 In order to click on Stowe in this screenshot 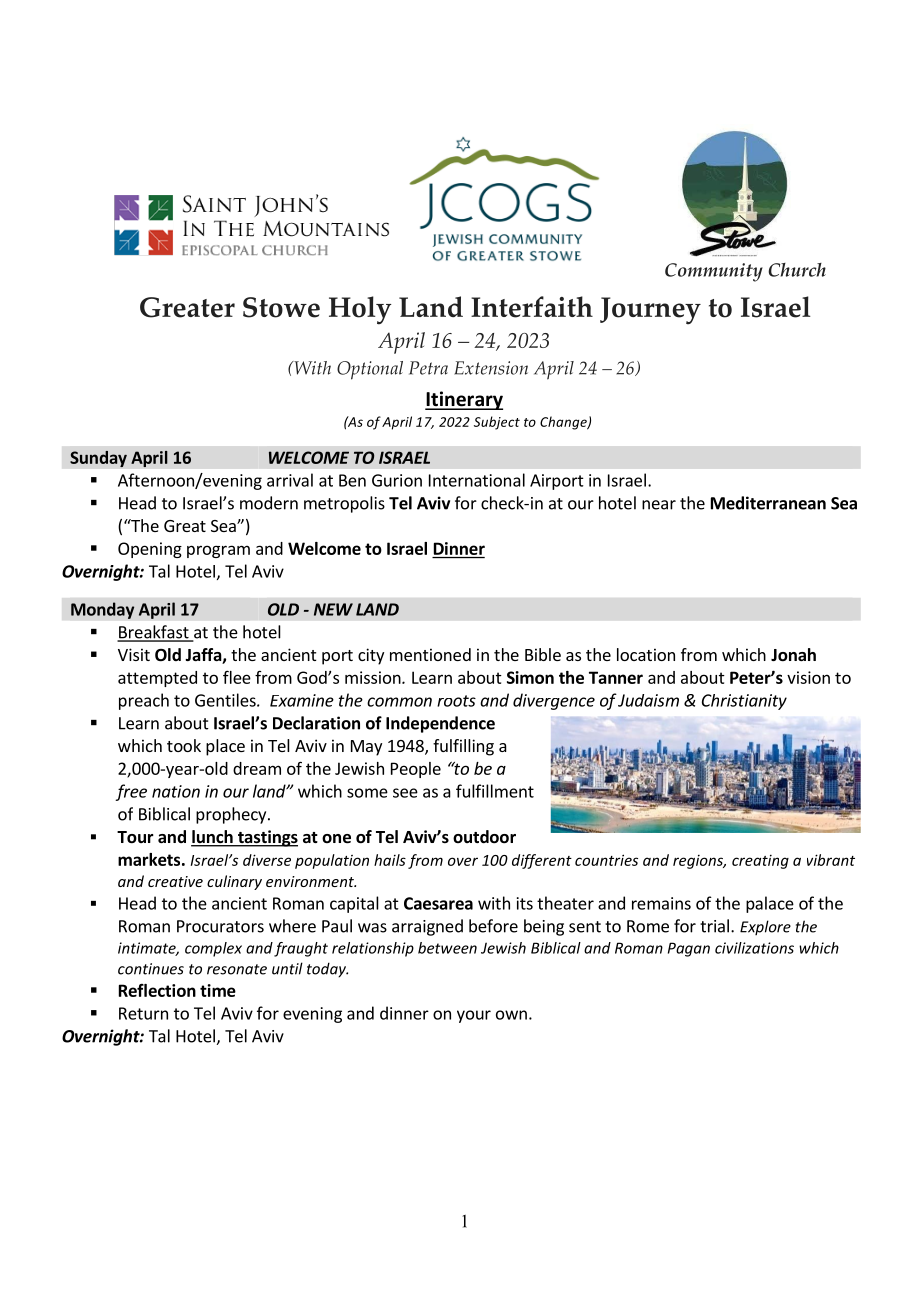, I will do `click(281, 307)`.
